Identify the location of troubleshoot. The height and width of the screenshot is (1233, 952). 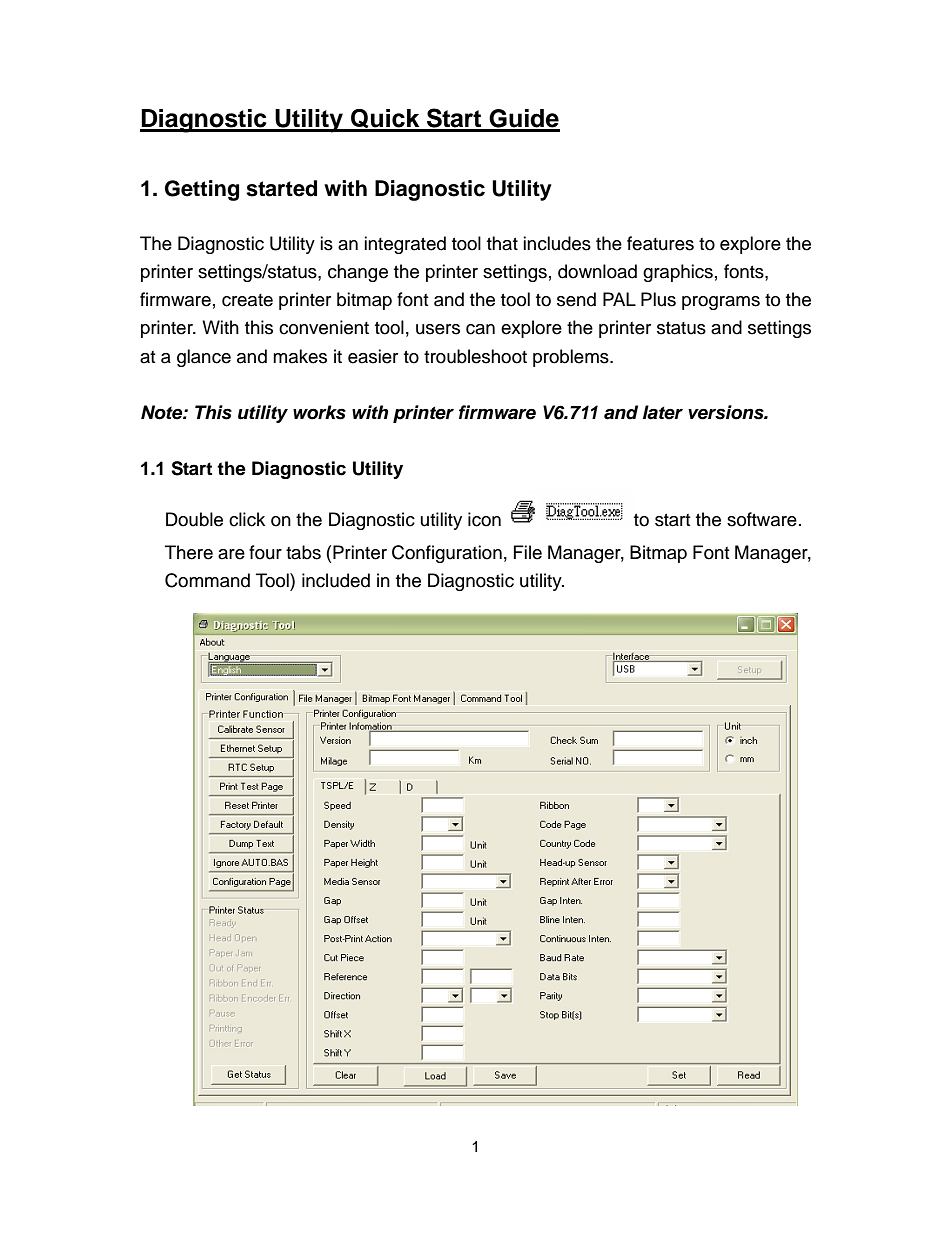
(475, 356).
